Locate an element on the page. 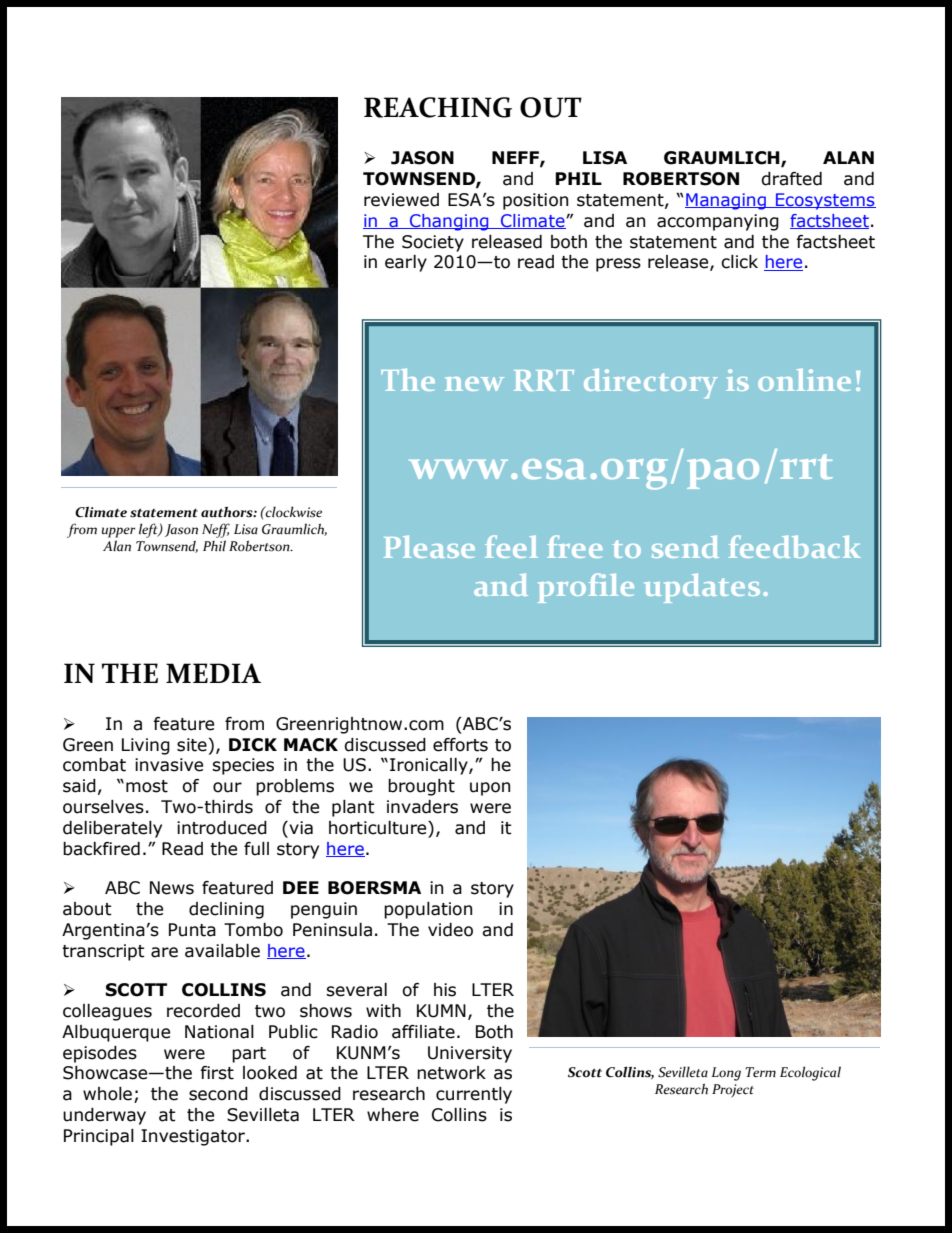  Investigator is located at coordinates (194, 1137).
